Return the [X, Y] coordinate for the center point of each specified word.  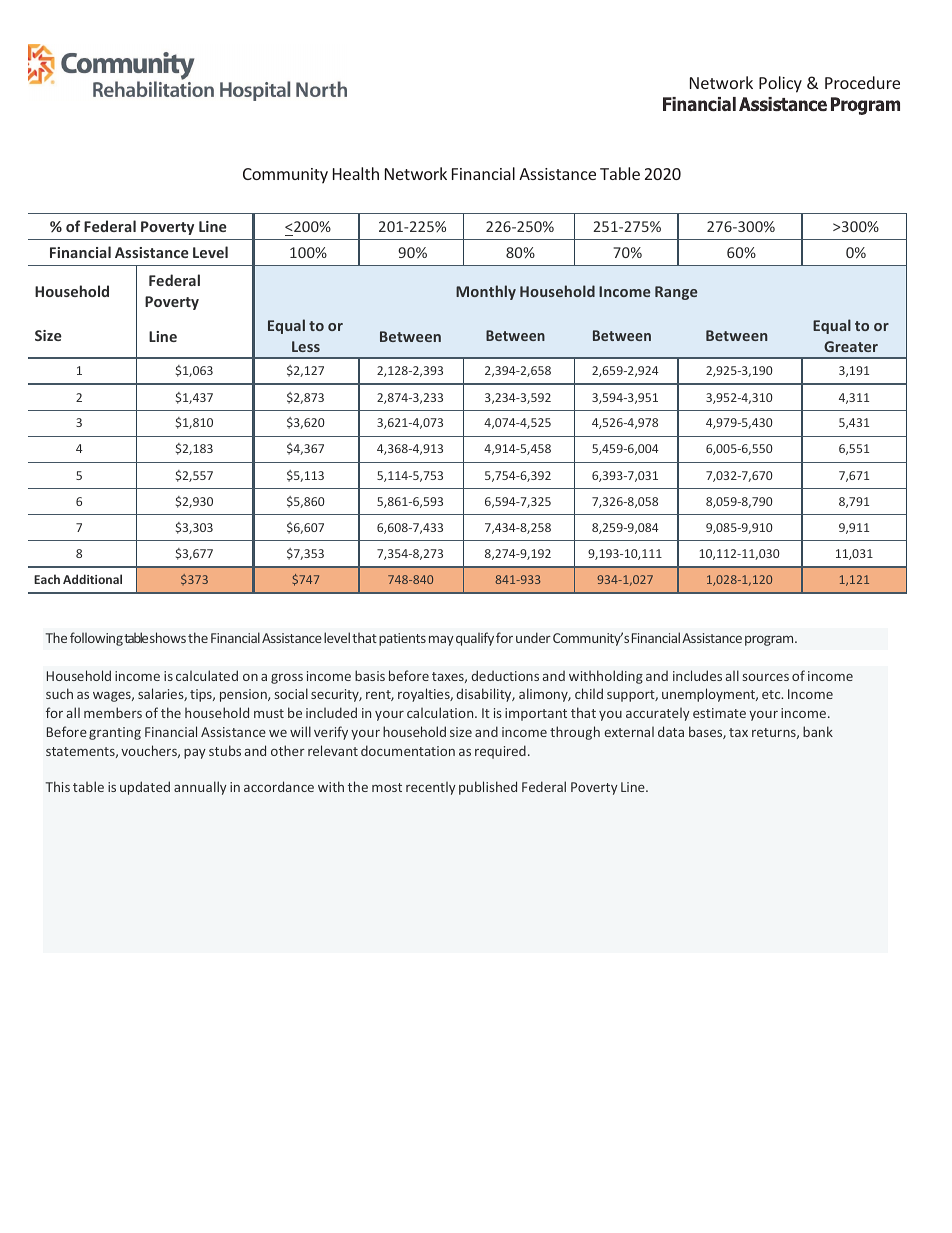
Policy [780, 84]
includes [697, 675]
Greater [851, 346]
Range [676, 293]
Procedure [862, 82]
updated [145, 788]
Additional [92, 579]
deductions [505, 675]
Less [306, 346]
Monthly [486, 292]
